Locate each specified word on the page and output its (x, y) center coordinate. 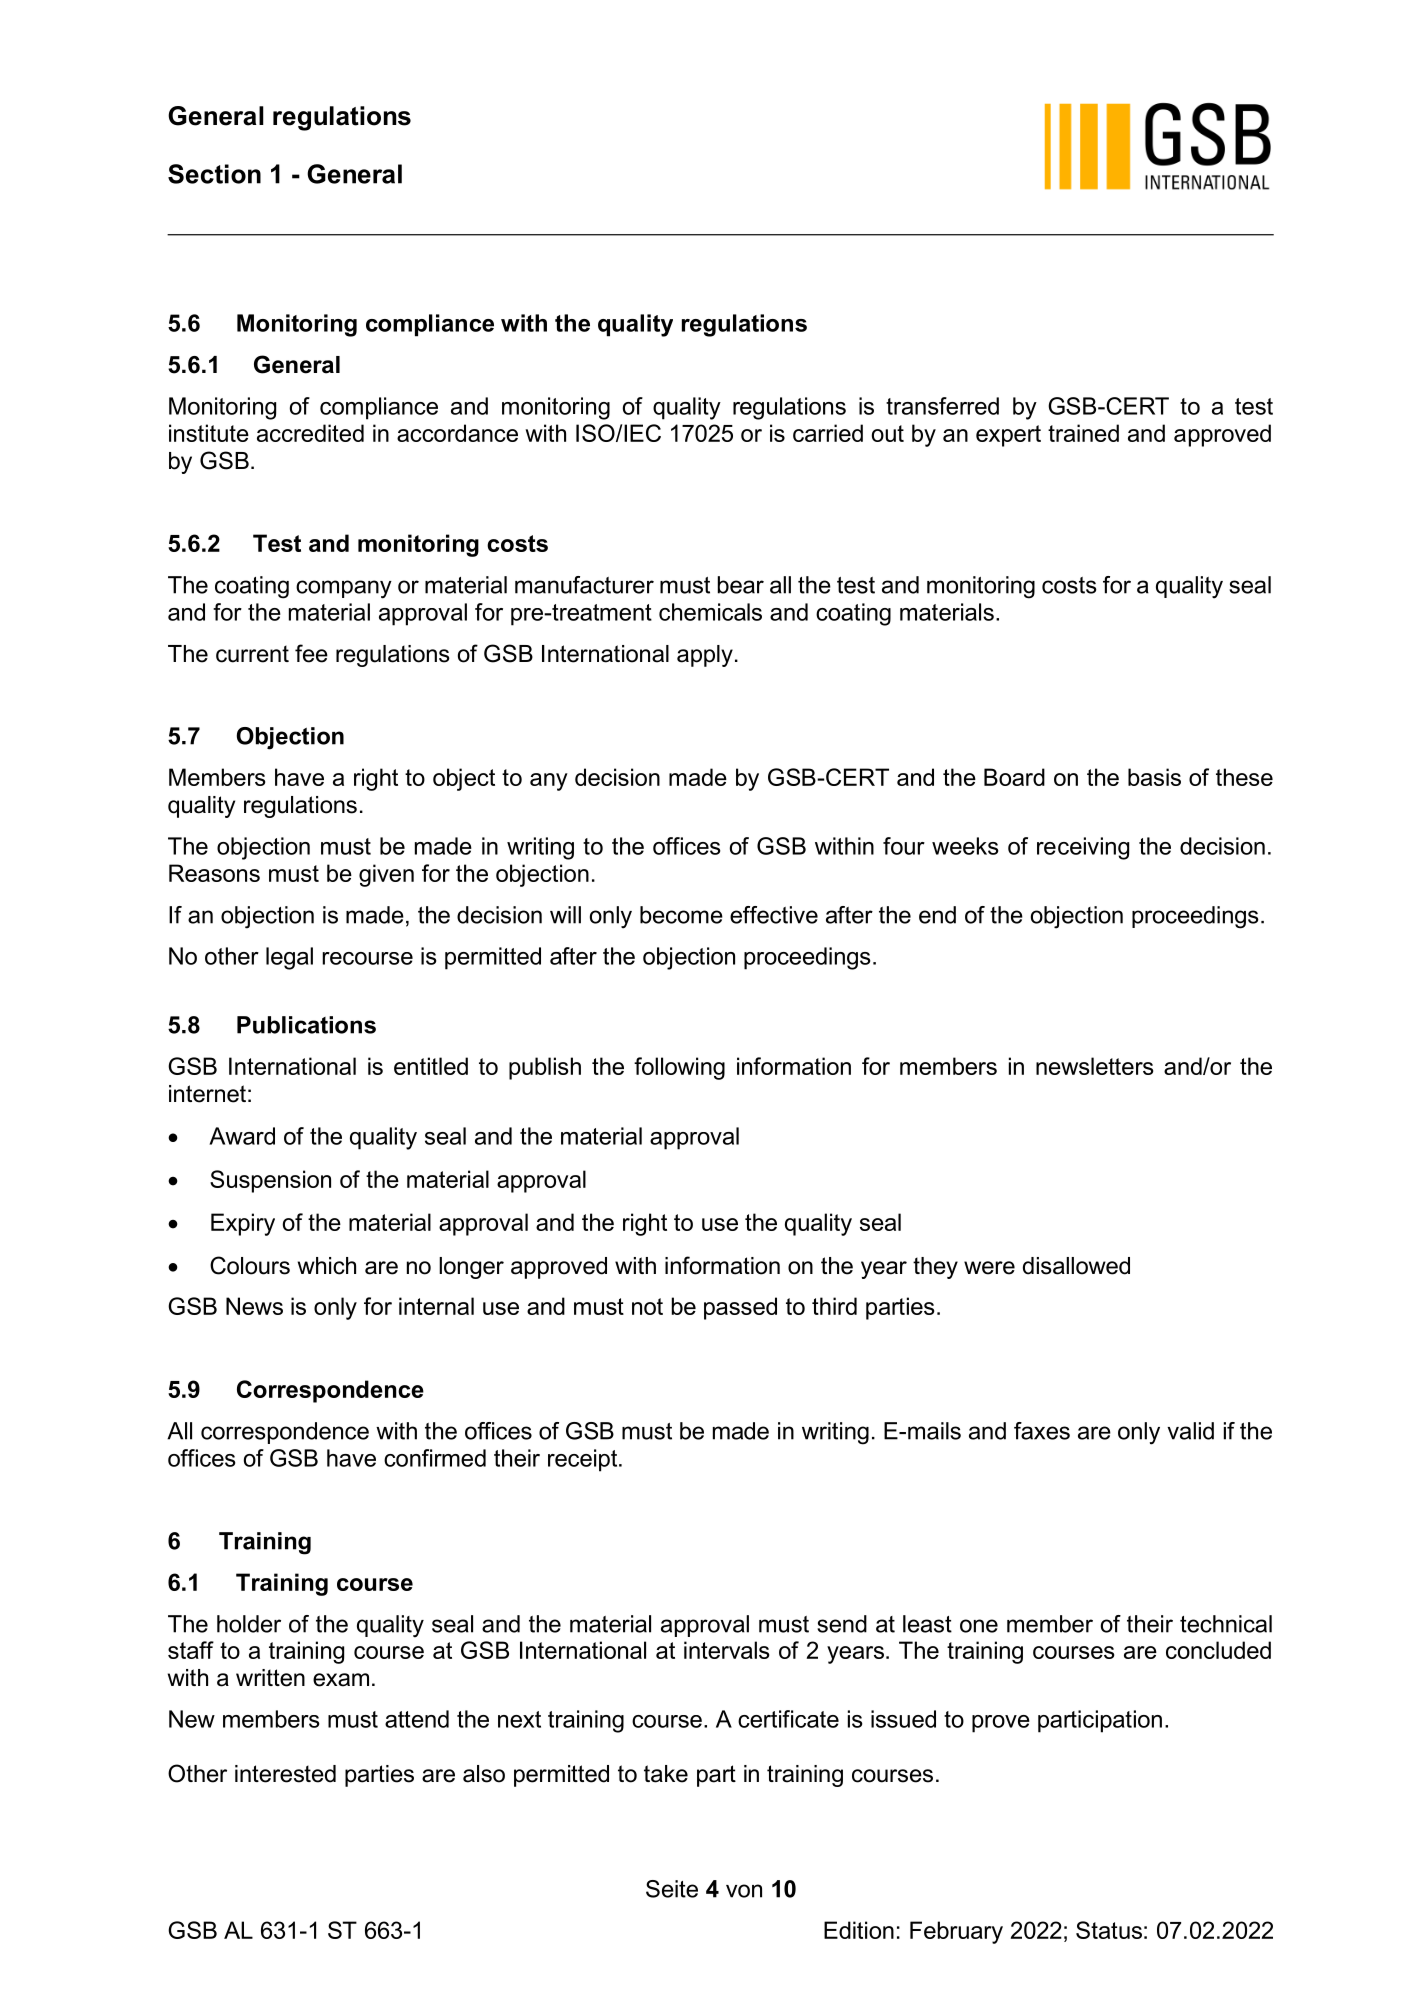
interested (285, 1774)
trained (1083, 433)
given (386, 875)
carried (828, 433)
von (744, 1891)
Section (214, 174)
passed (740, 1308)
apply (705, 656)
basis (1154, 777)
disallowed (1076, 1266)
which (327, 1266)
